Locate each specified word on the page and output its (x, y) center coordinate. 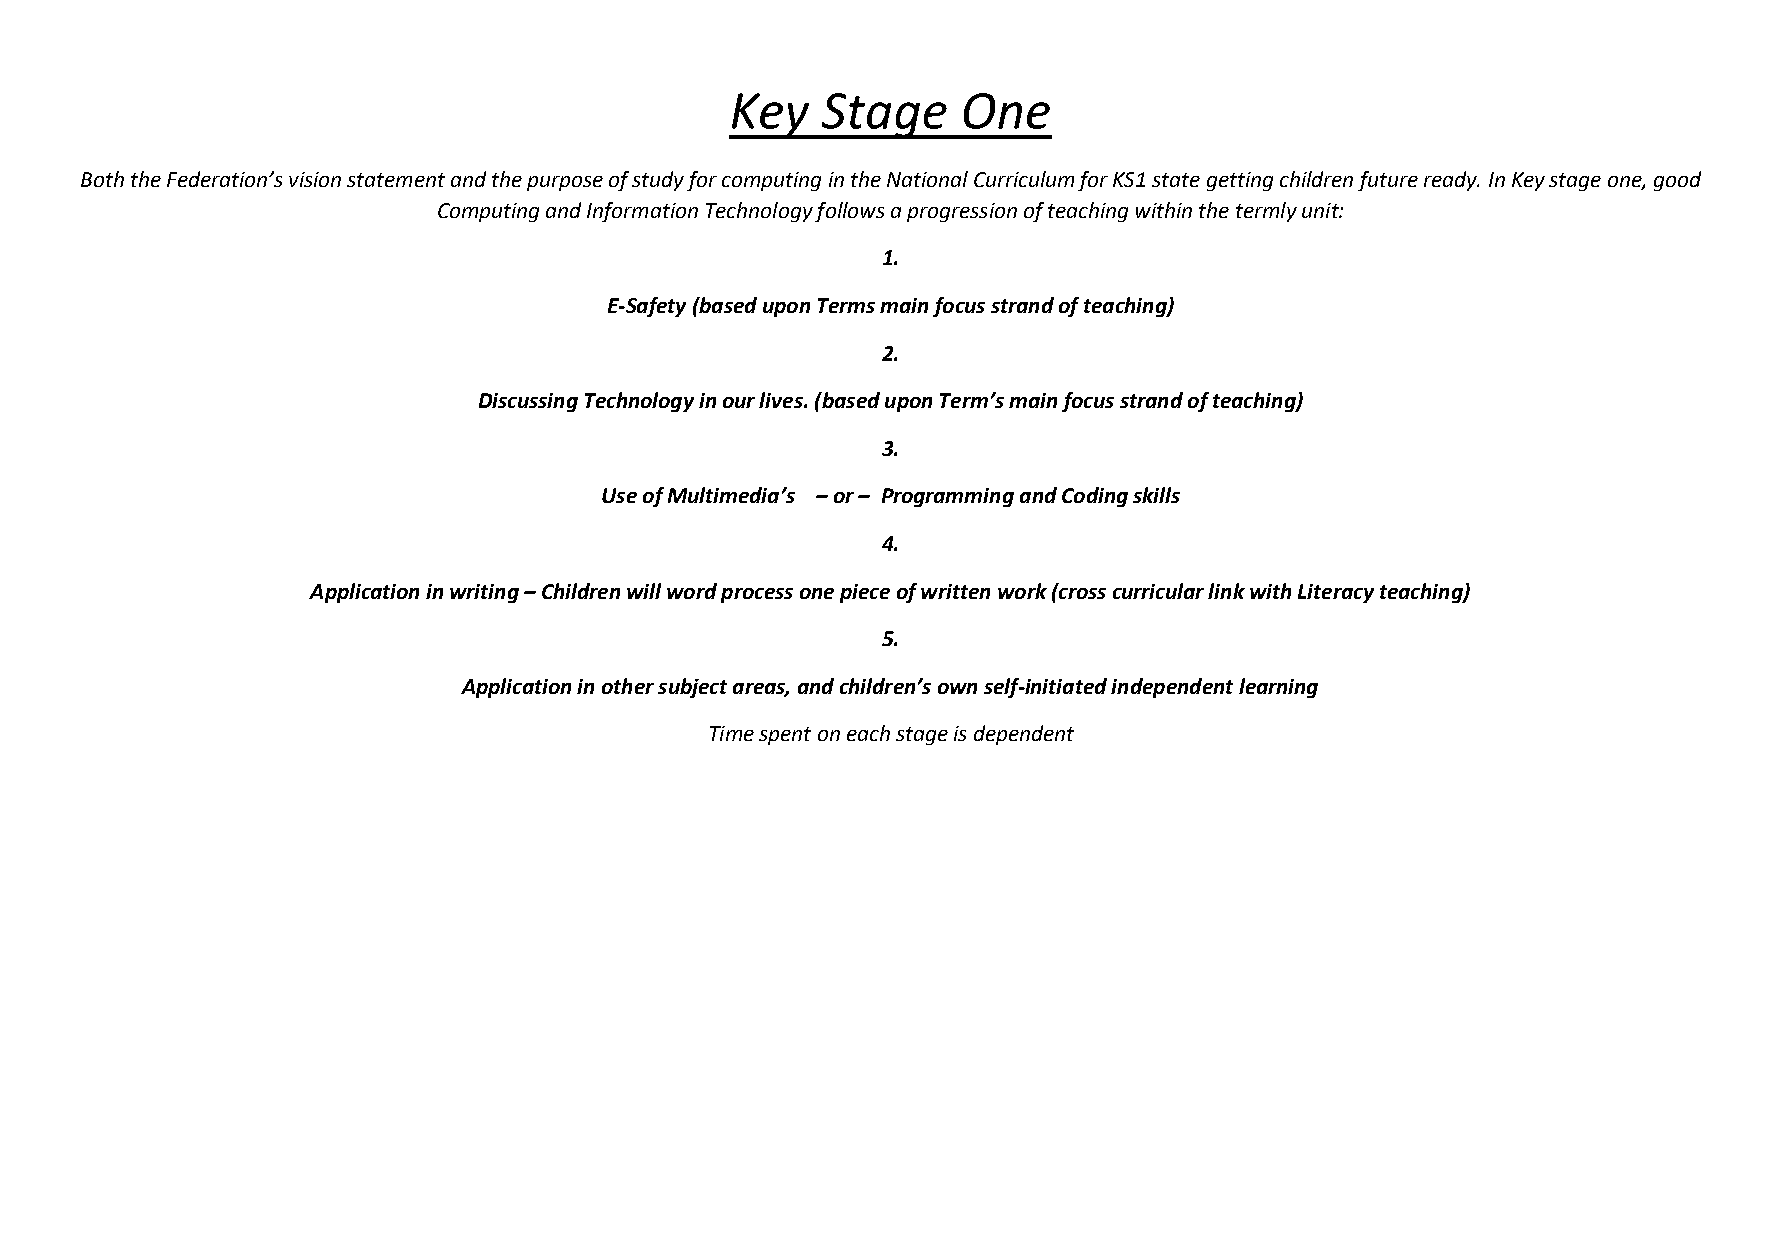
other (628, 686)
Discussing (528, 402)
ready (1451, 181)
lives (782, 400)
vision (315, 179)
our (739, 402)
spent (785, 736)
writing (484, 593)
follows (849, 212)
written (955, 591)
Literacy (1336, 593)
